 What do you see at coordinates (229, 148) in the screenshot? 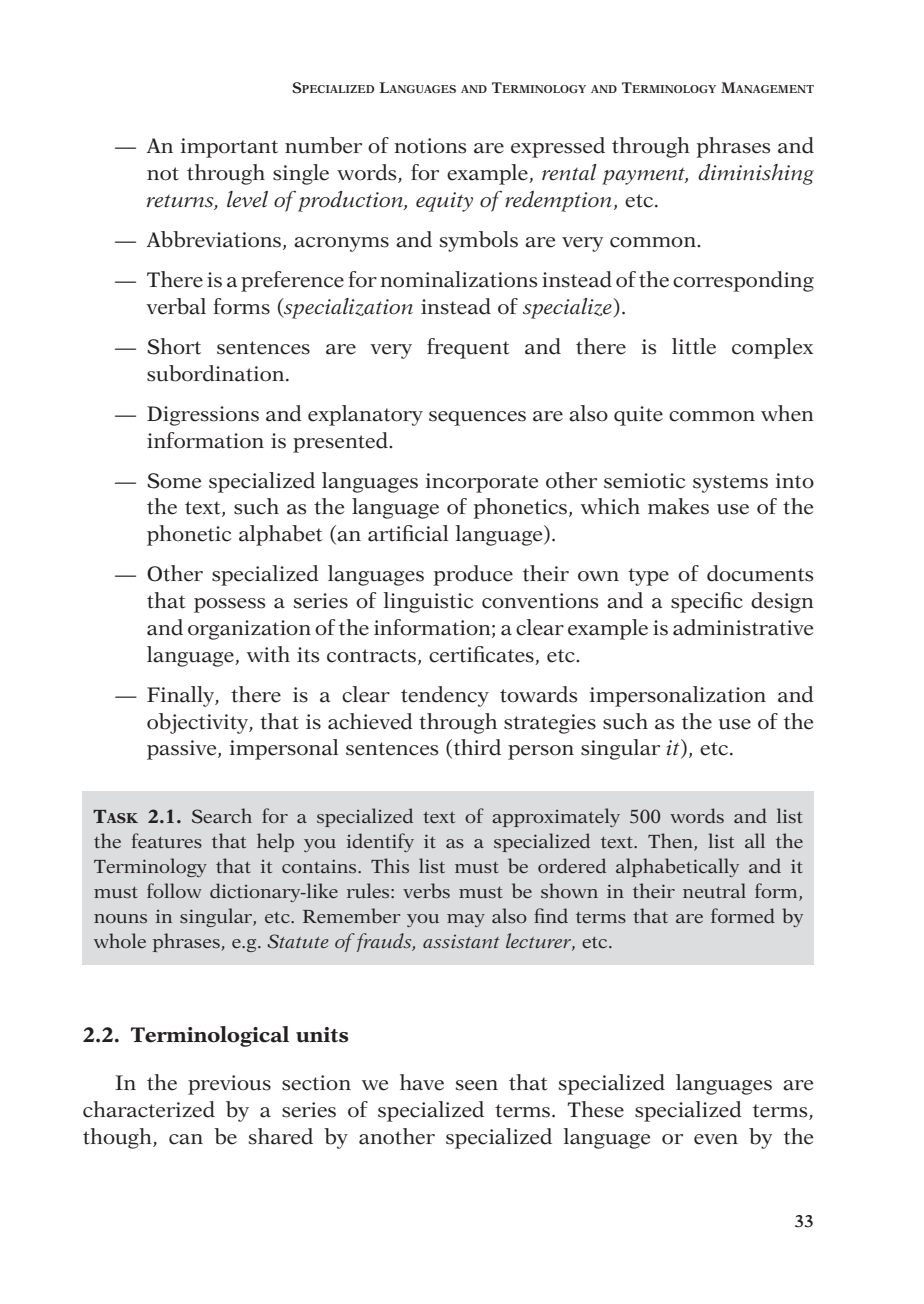
I see `important` at bounding box center [229, 148].
